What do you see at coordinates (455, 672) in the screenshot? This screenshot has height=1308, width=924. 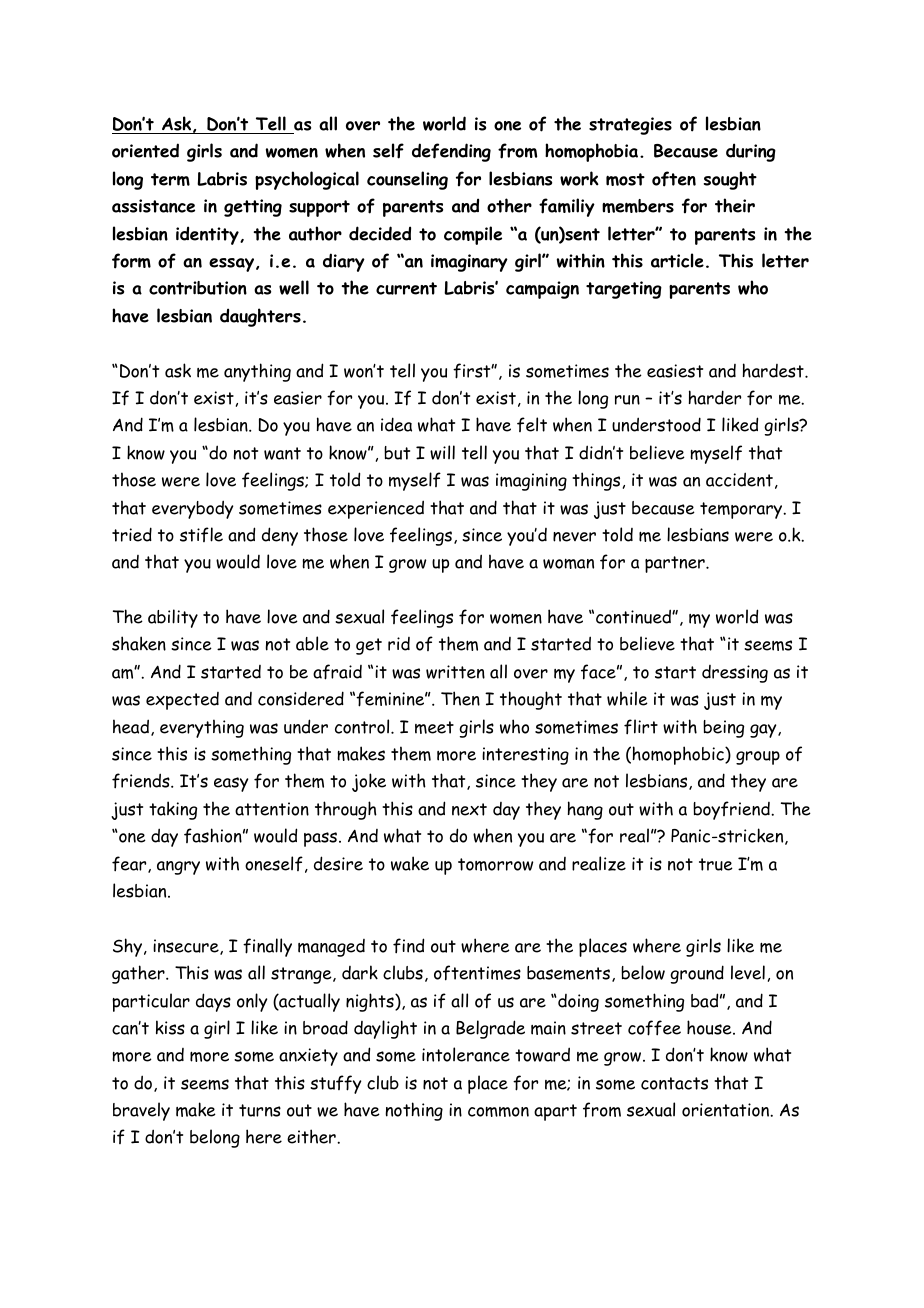 I see `written` at bounding box center [455, 672].
